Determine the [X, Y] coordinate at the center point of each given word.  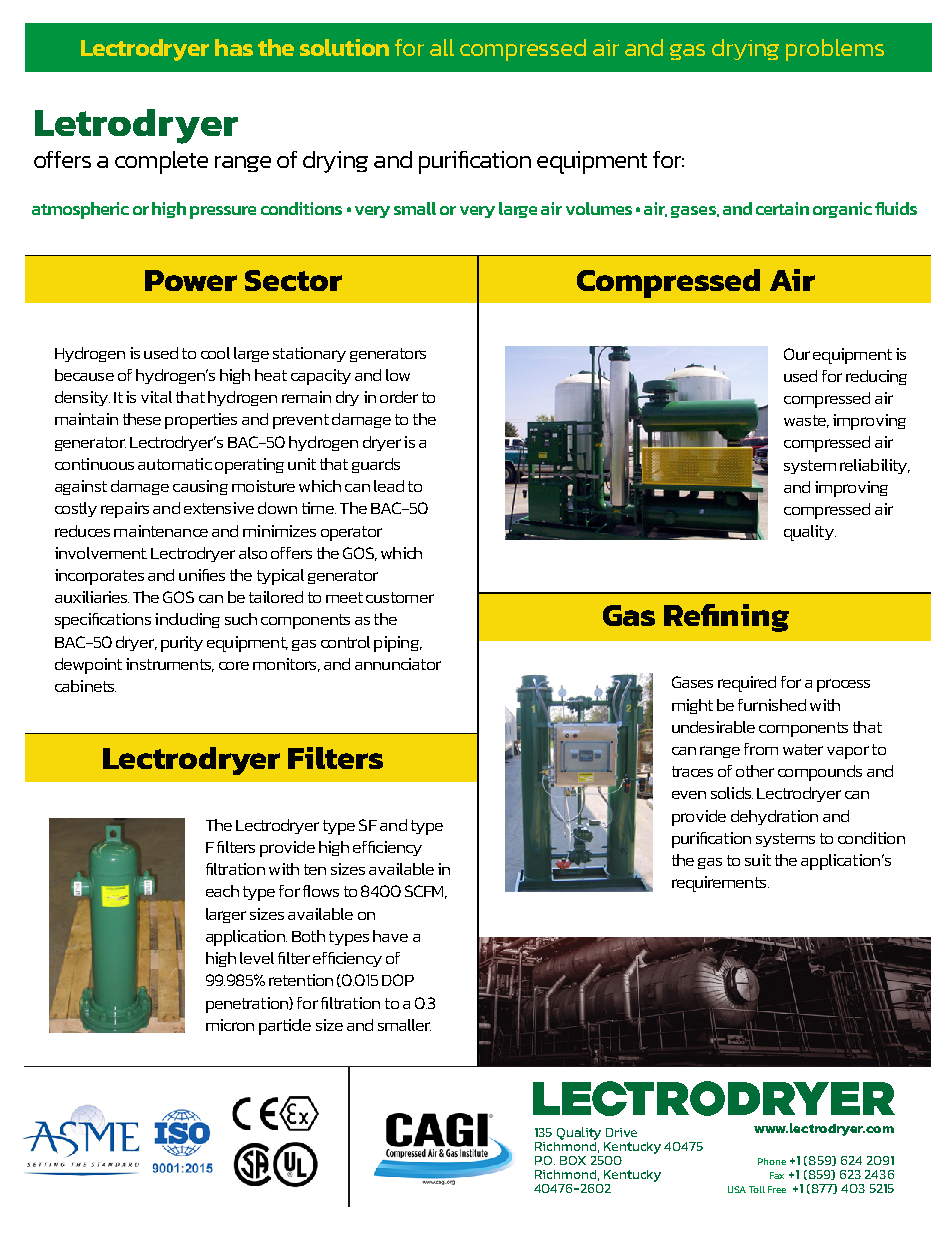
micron [230, 1025]
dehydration [774, 817]
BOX [573, 1160]
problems [835, 50]
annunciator [398, 664]
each [222, 891]
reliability [875, 466]
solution [344, 47]
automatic [175, 464]
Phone [772, 1161]
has [234, 47]
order [399, 397]
